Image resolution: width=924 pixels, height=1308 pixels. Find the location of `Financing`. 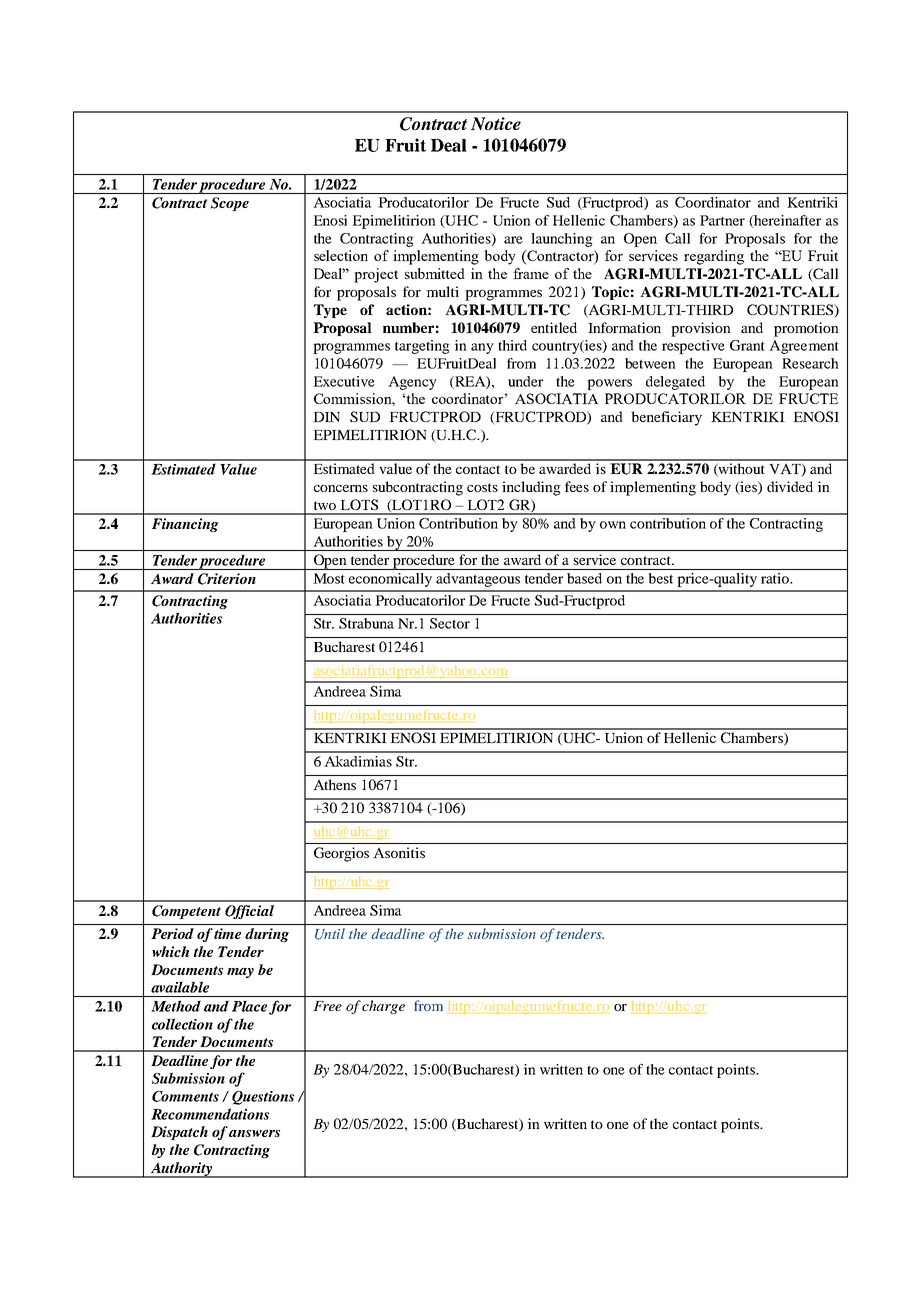

Financing is located at coordinates (185, 525).
